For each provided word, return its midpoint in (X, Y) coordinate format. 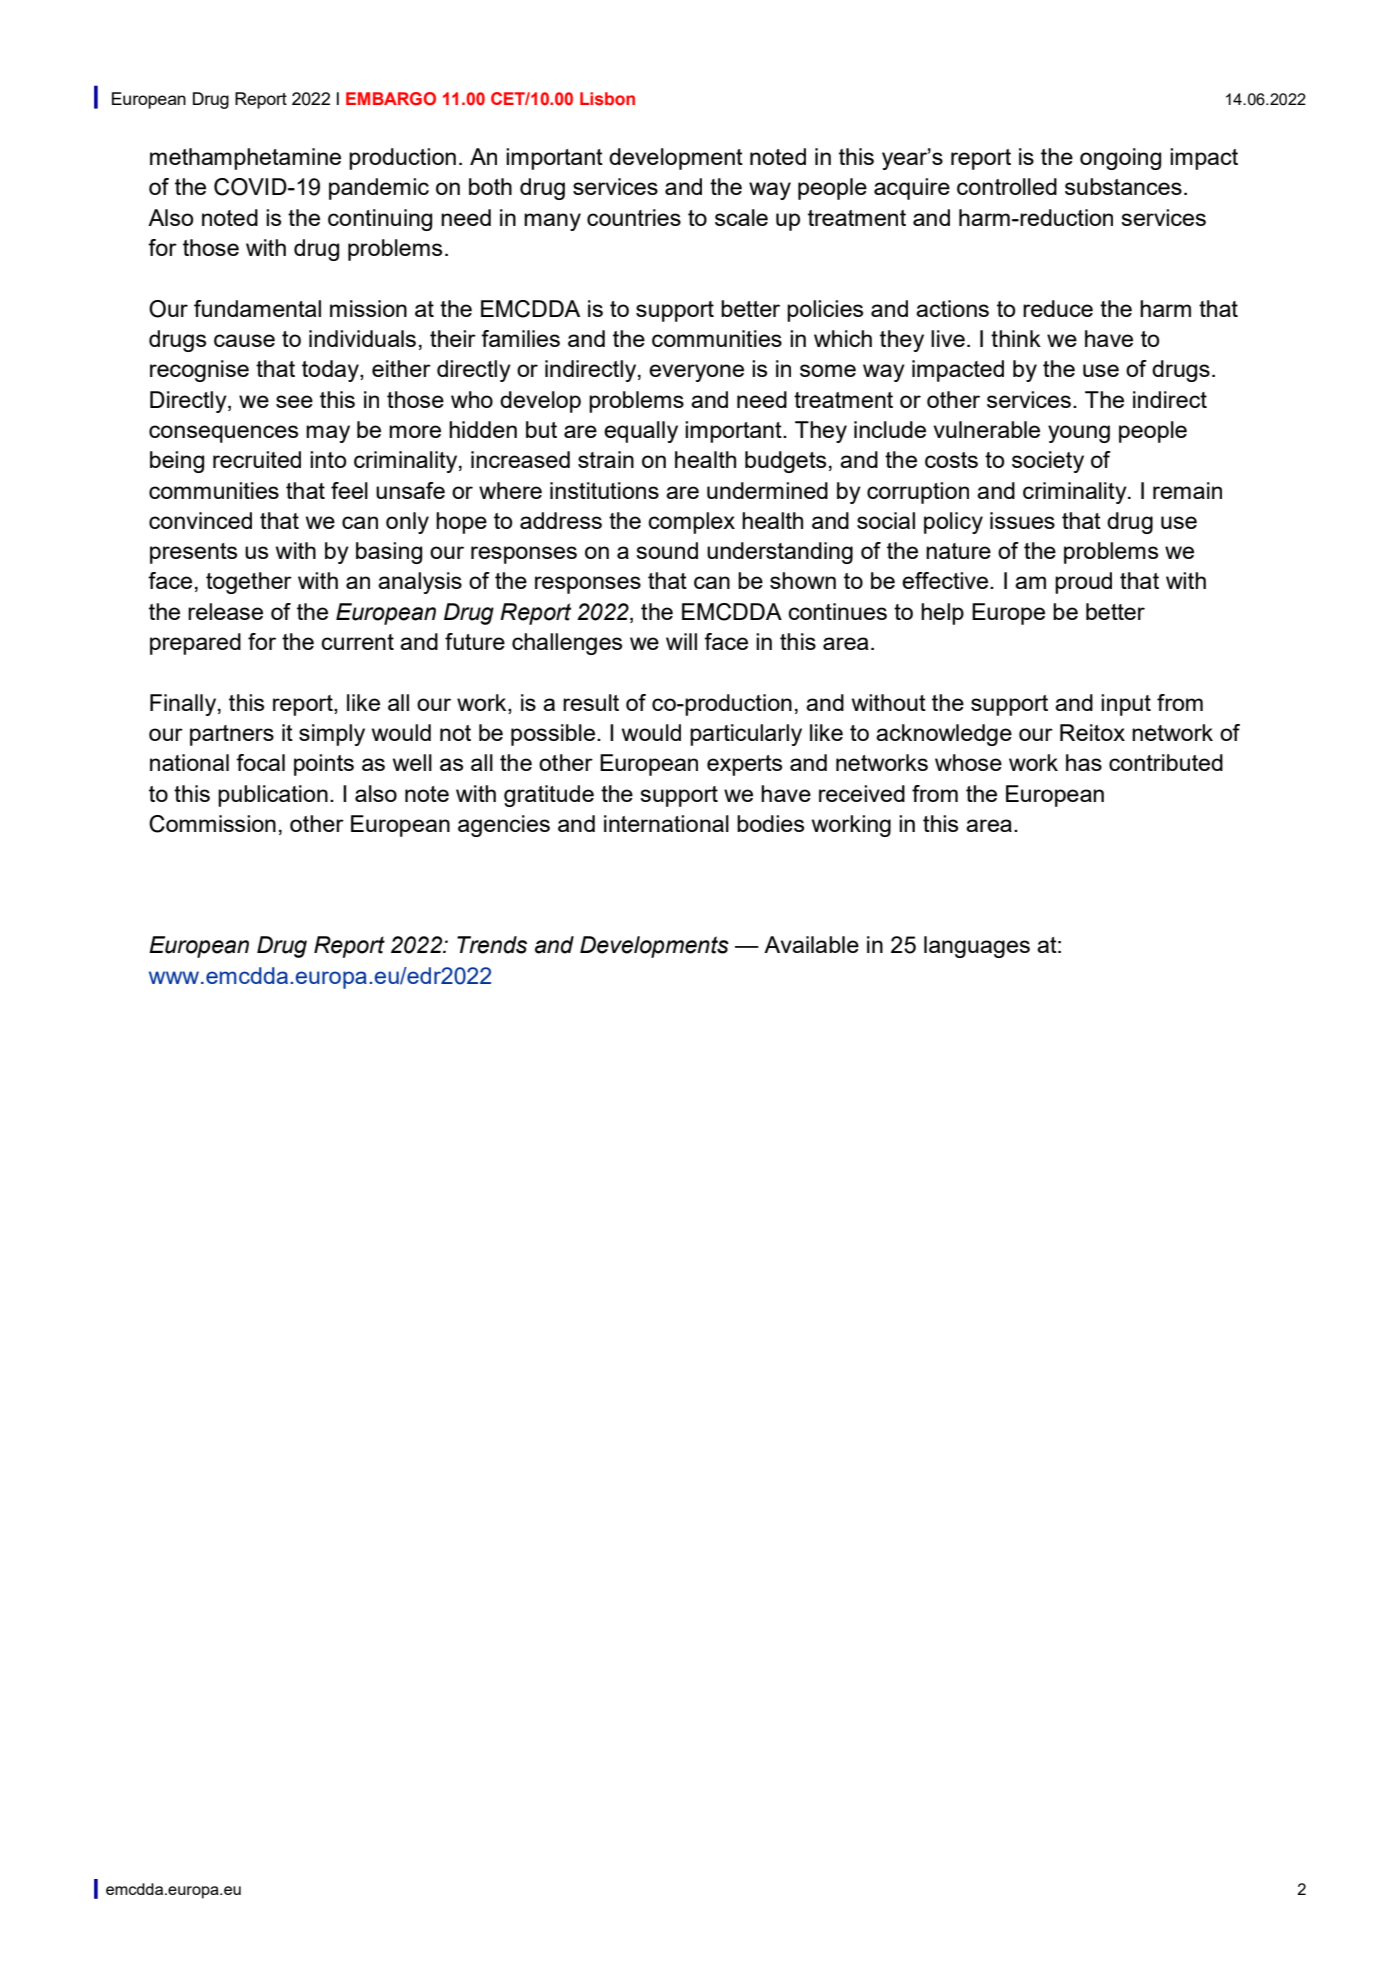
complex (691, 523)
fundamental (257, 308)
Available (811, 944)
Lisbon (607, 98)
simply (332, 735)
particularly (746, 735)
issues (1022, 520)
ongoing (1120, 159)
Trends (492, 945)
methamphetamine (245, 159)
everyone (696, 373)
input (1126, 705)
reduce (1058, 308)
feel (349, 490)
